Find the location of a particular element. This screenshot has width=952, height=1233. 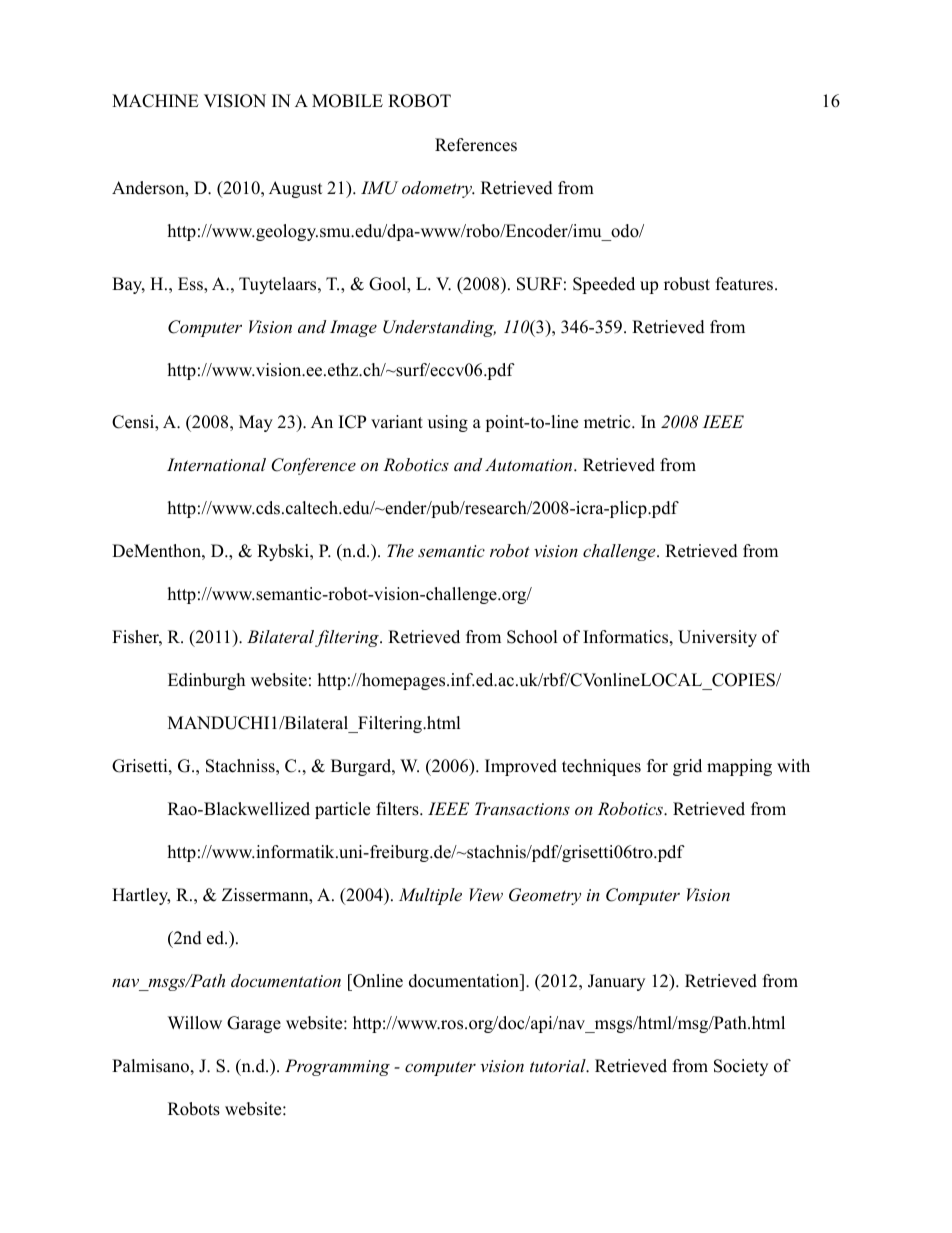

University is located at coordinates (717, 638).
